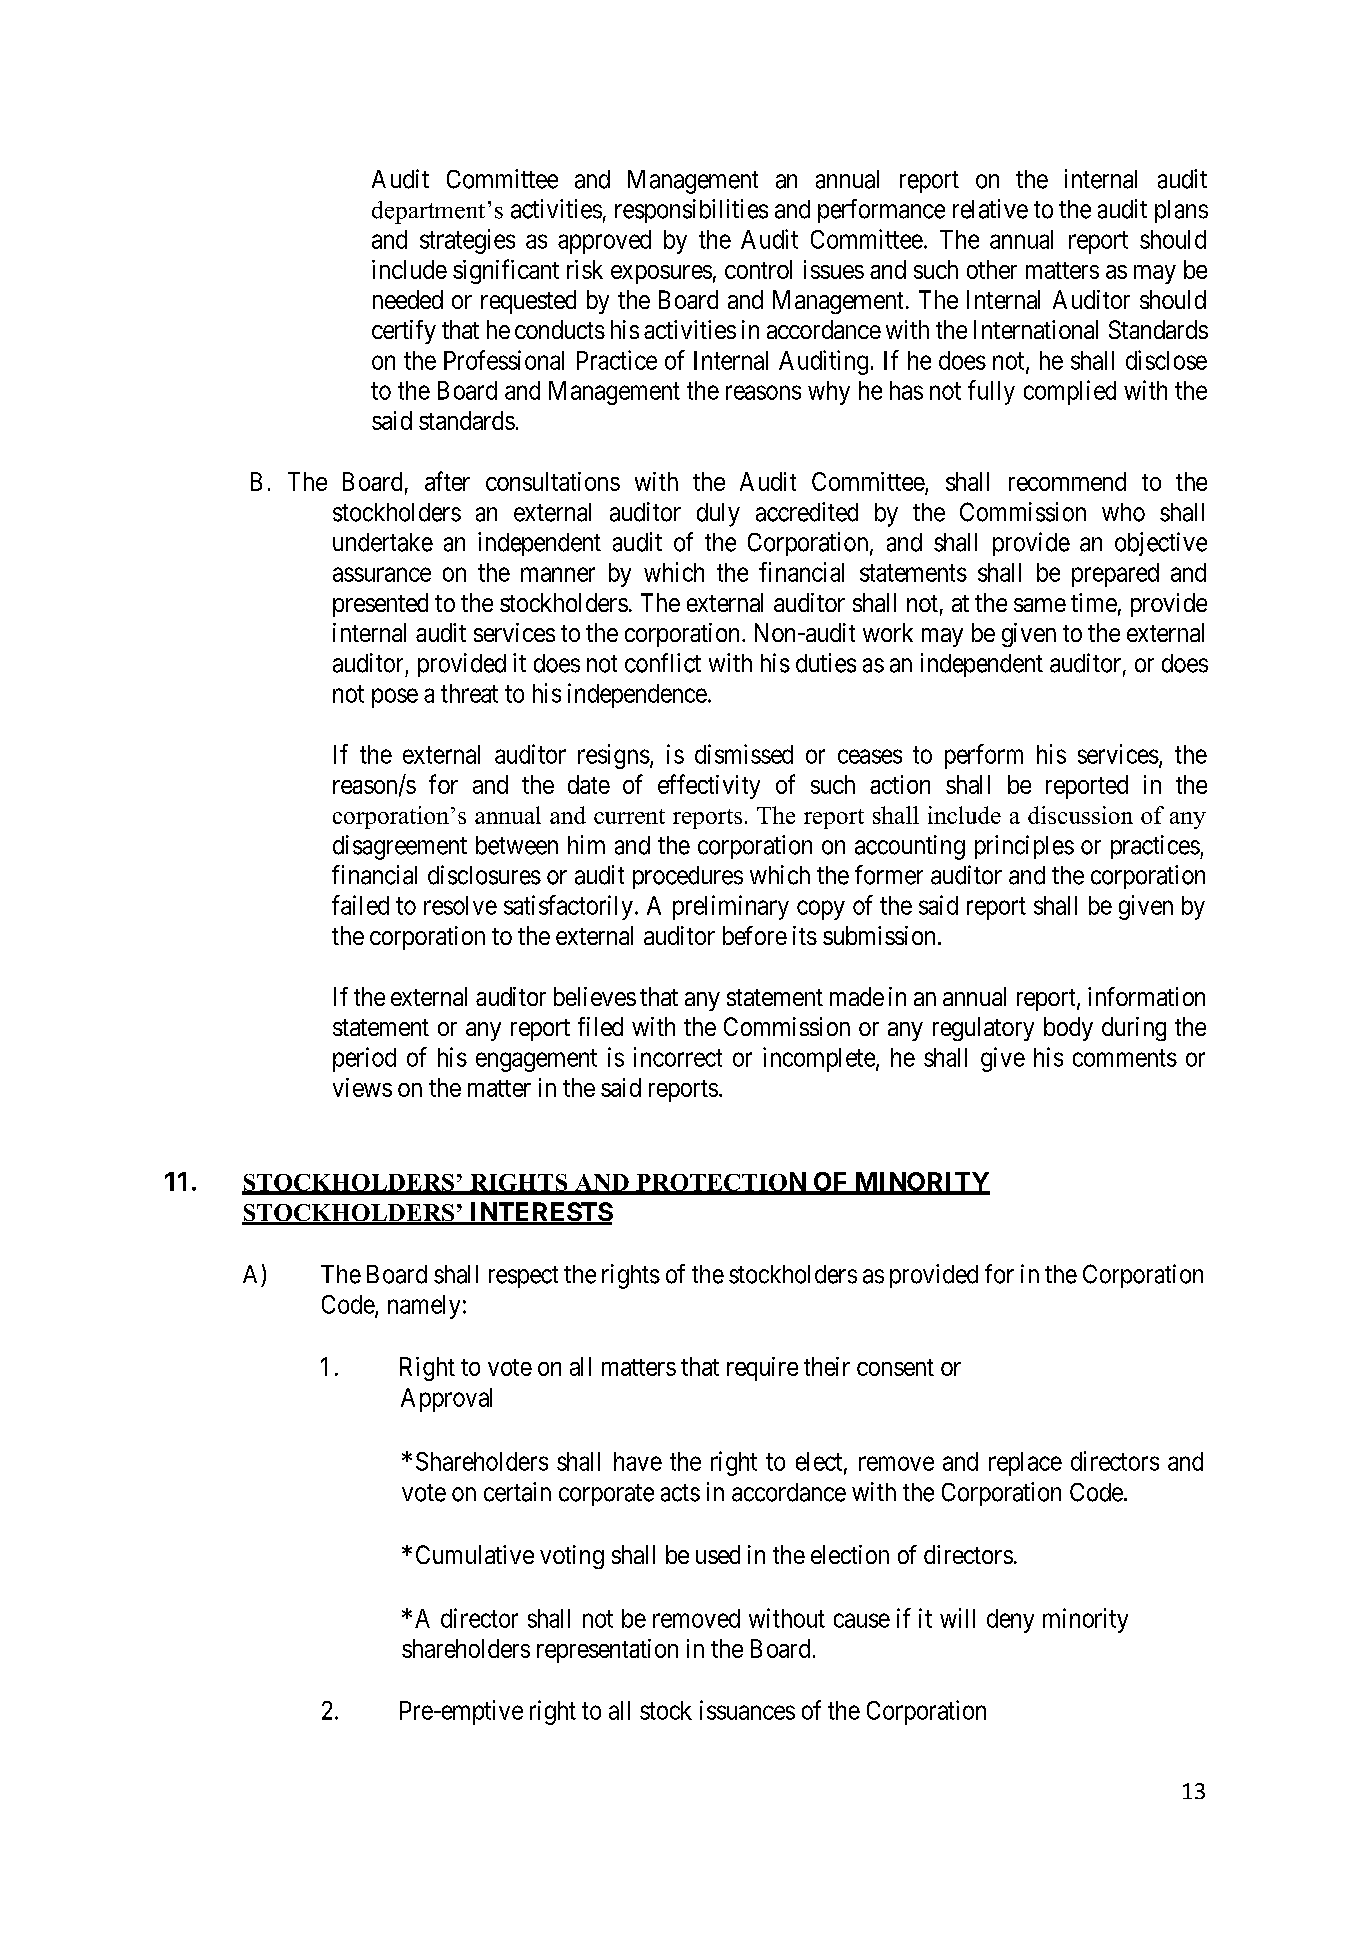 The image size is (1372, 1939). Describe the element at coordinates (992, 269) in the screenshot. I see `other` at that location.
